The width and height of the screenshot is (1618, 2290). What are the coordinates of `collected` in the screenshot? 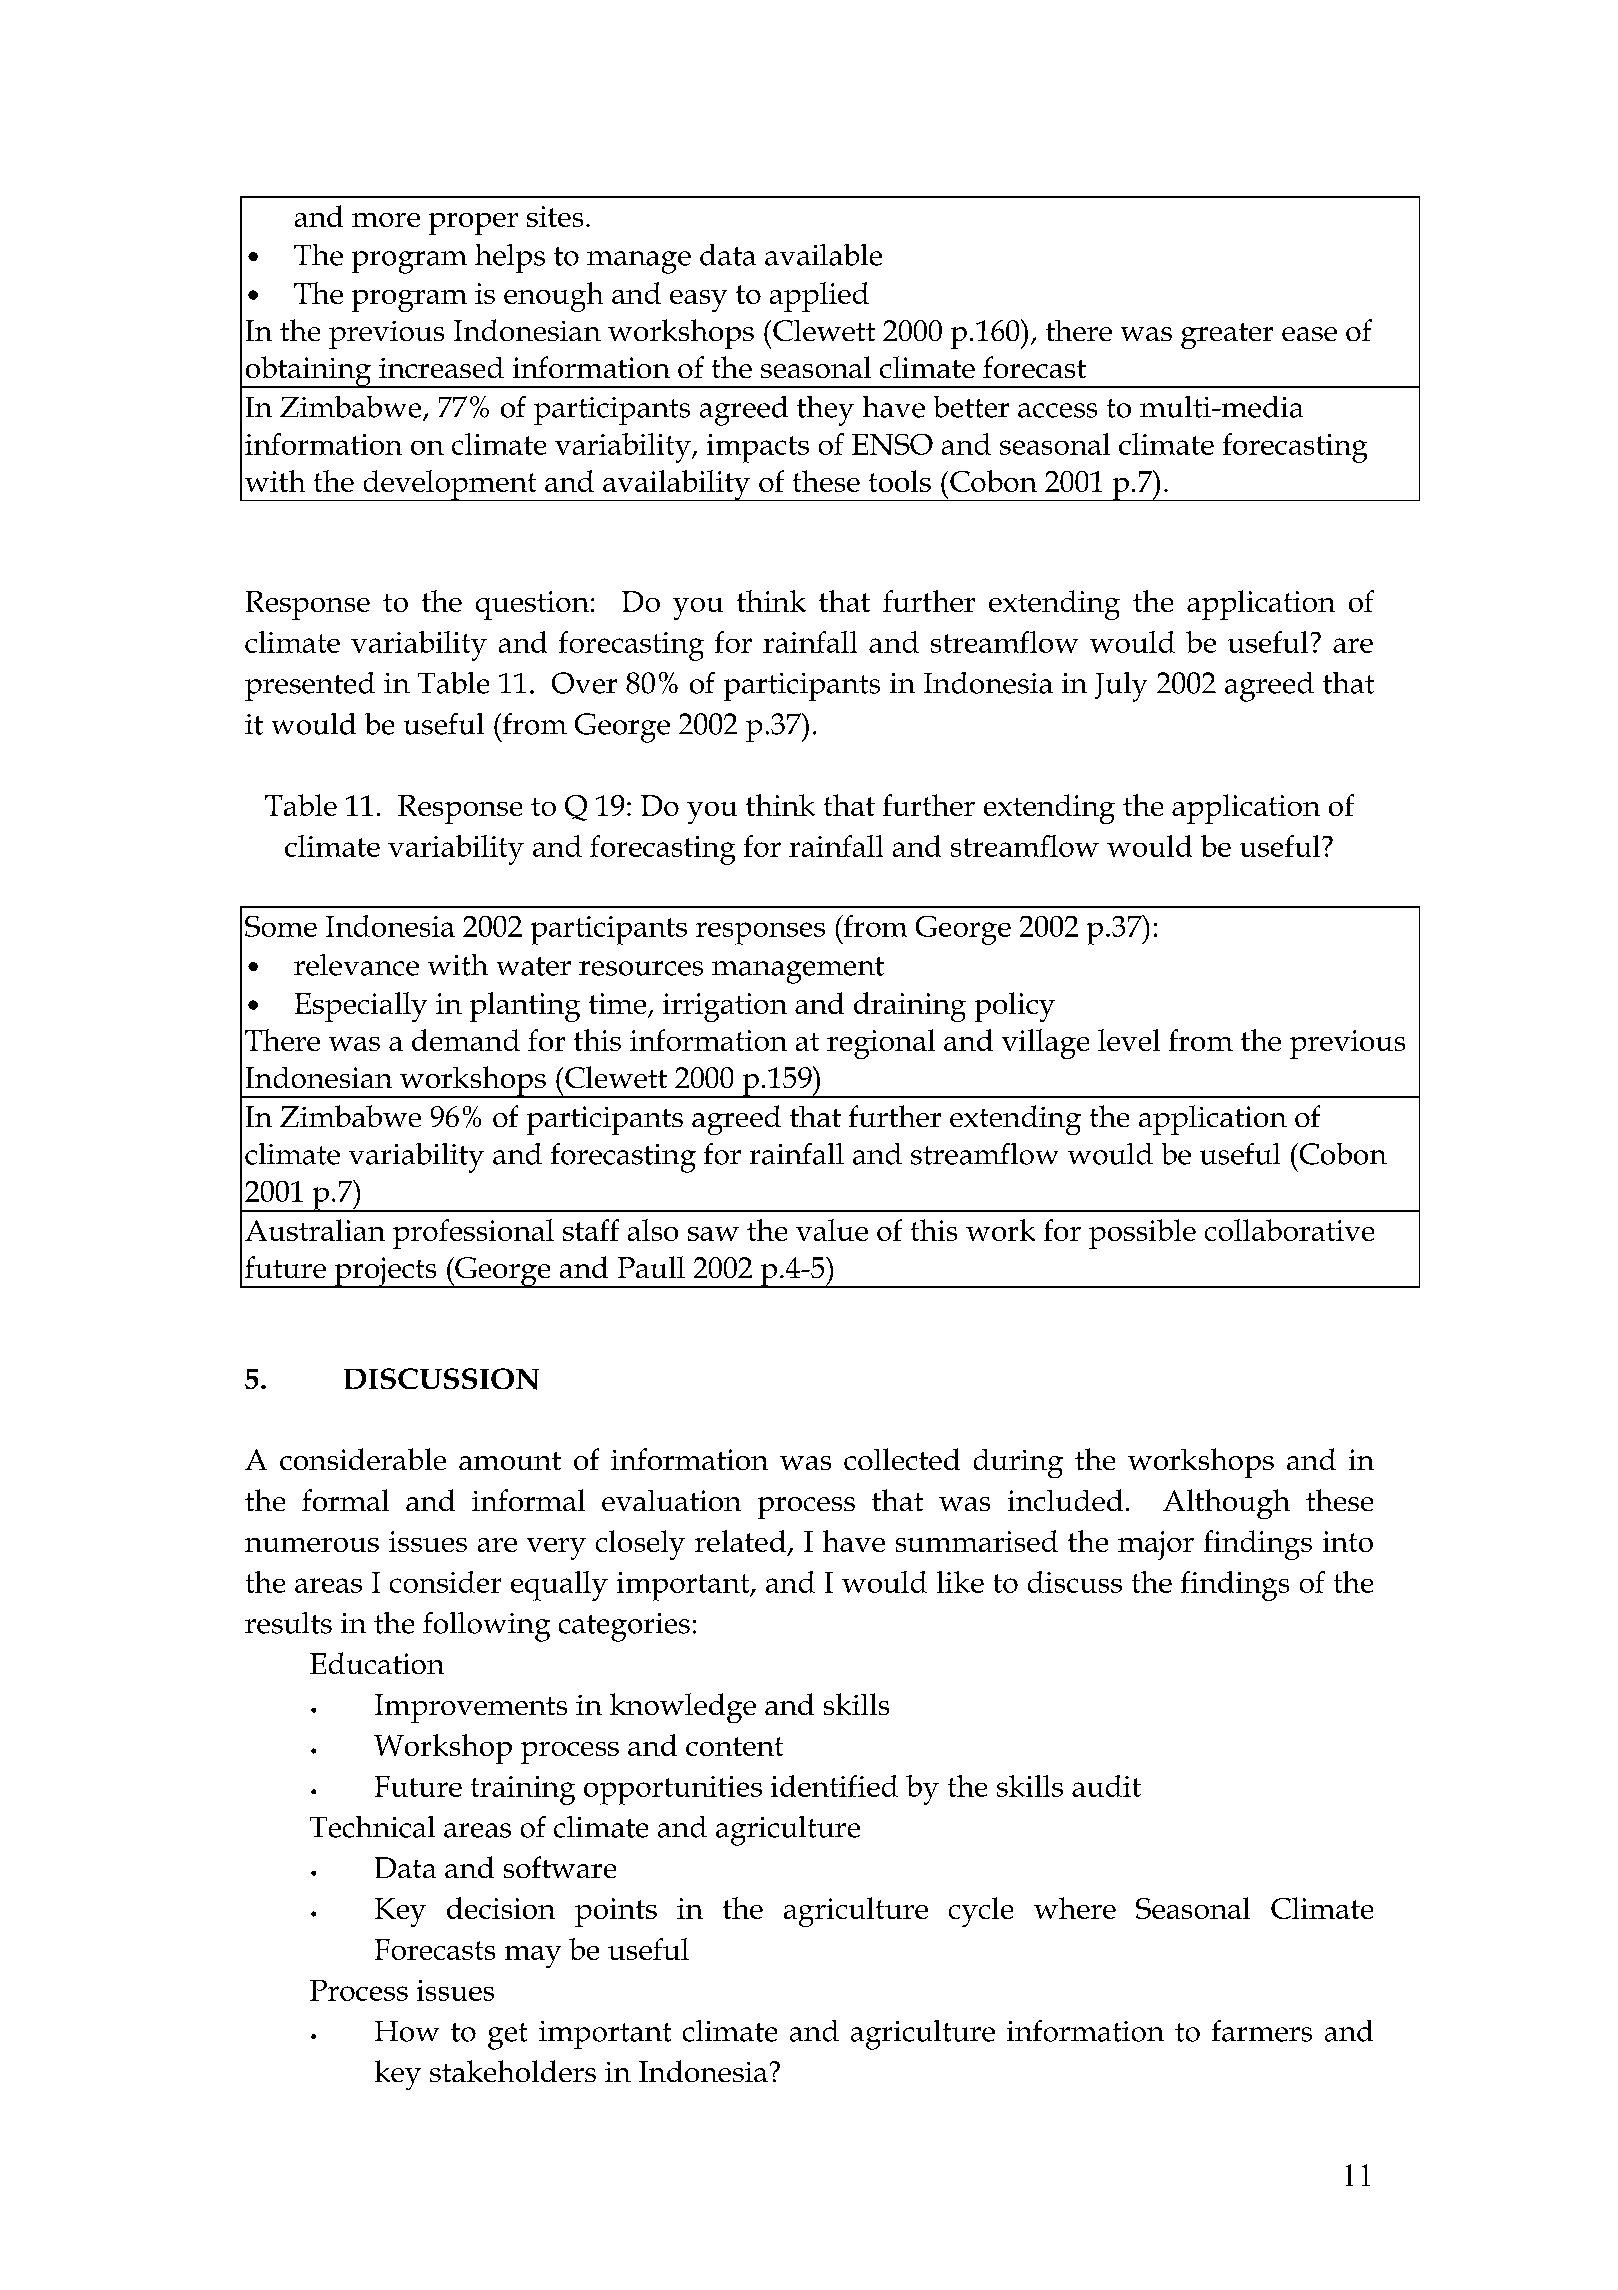 It's located at (902, 1459).
